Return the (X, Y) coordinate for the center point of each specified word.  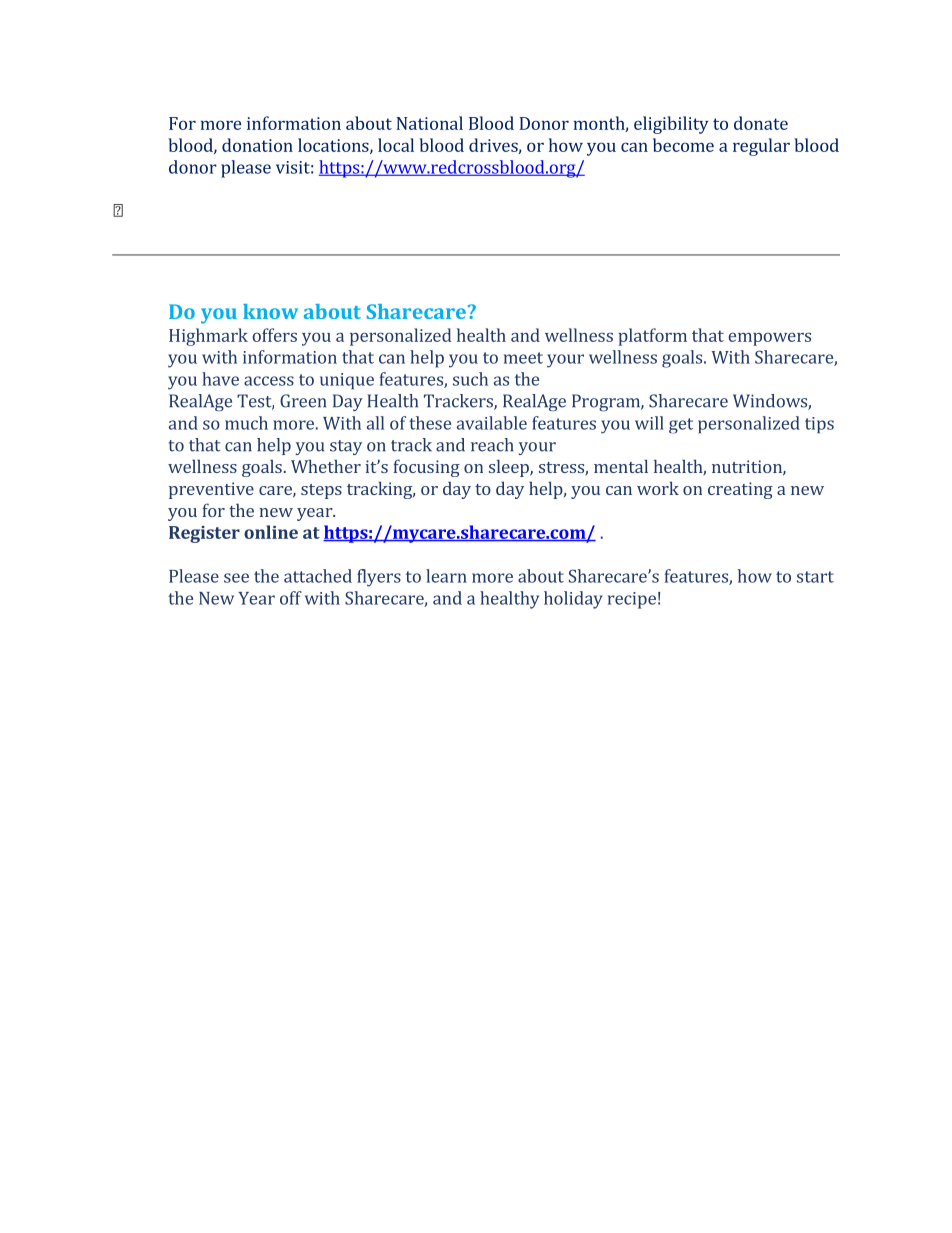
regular (761, 147)
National (430, 123)
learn (446, 576)
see (236, 578)
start (815, 577)
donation (257, 145)
